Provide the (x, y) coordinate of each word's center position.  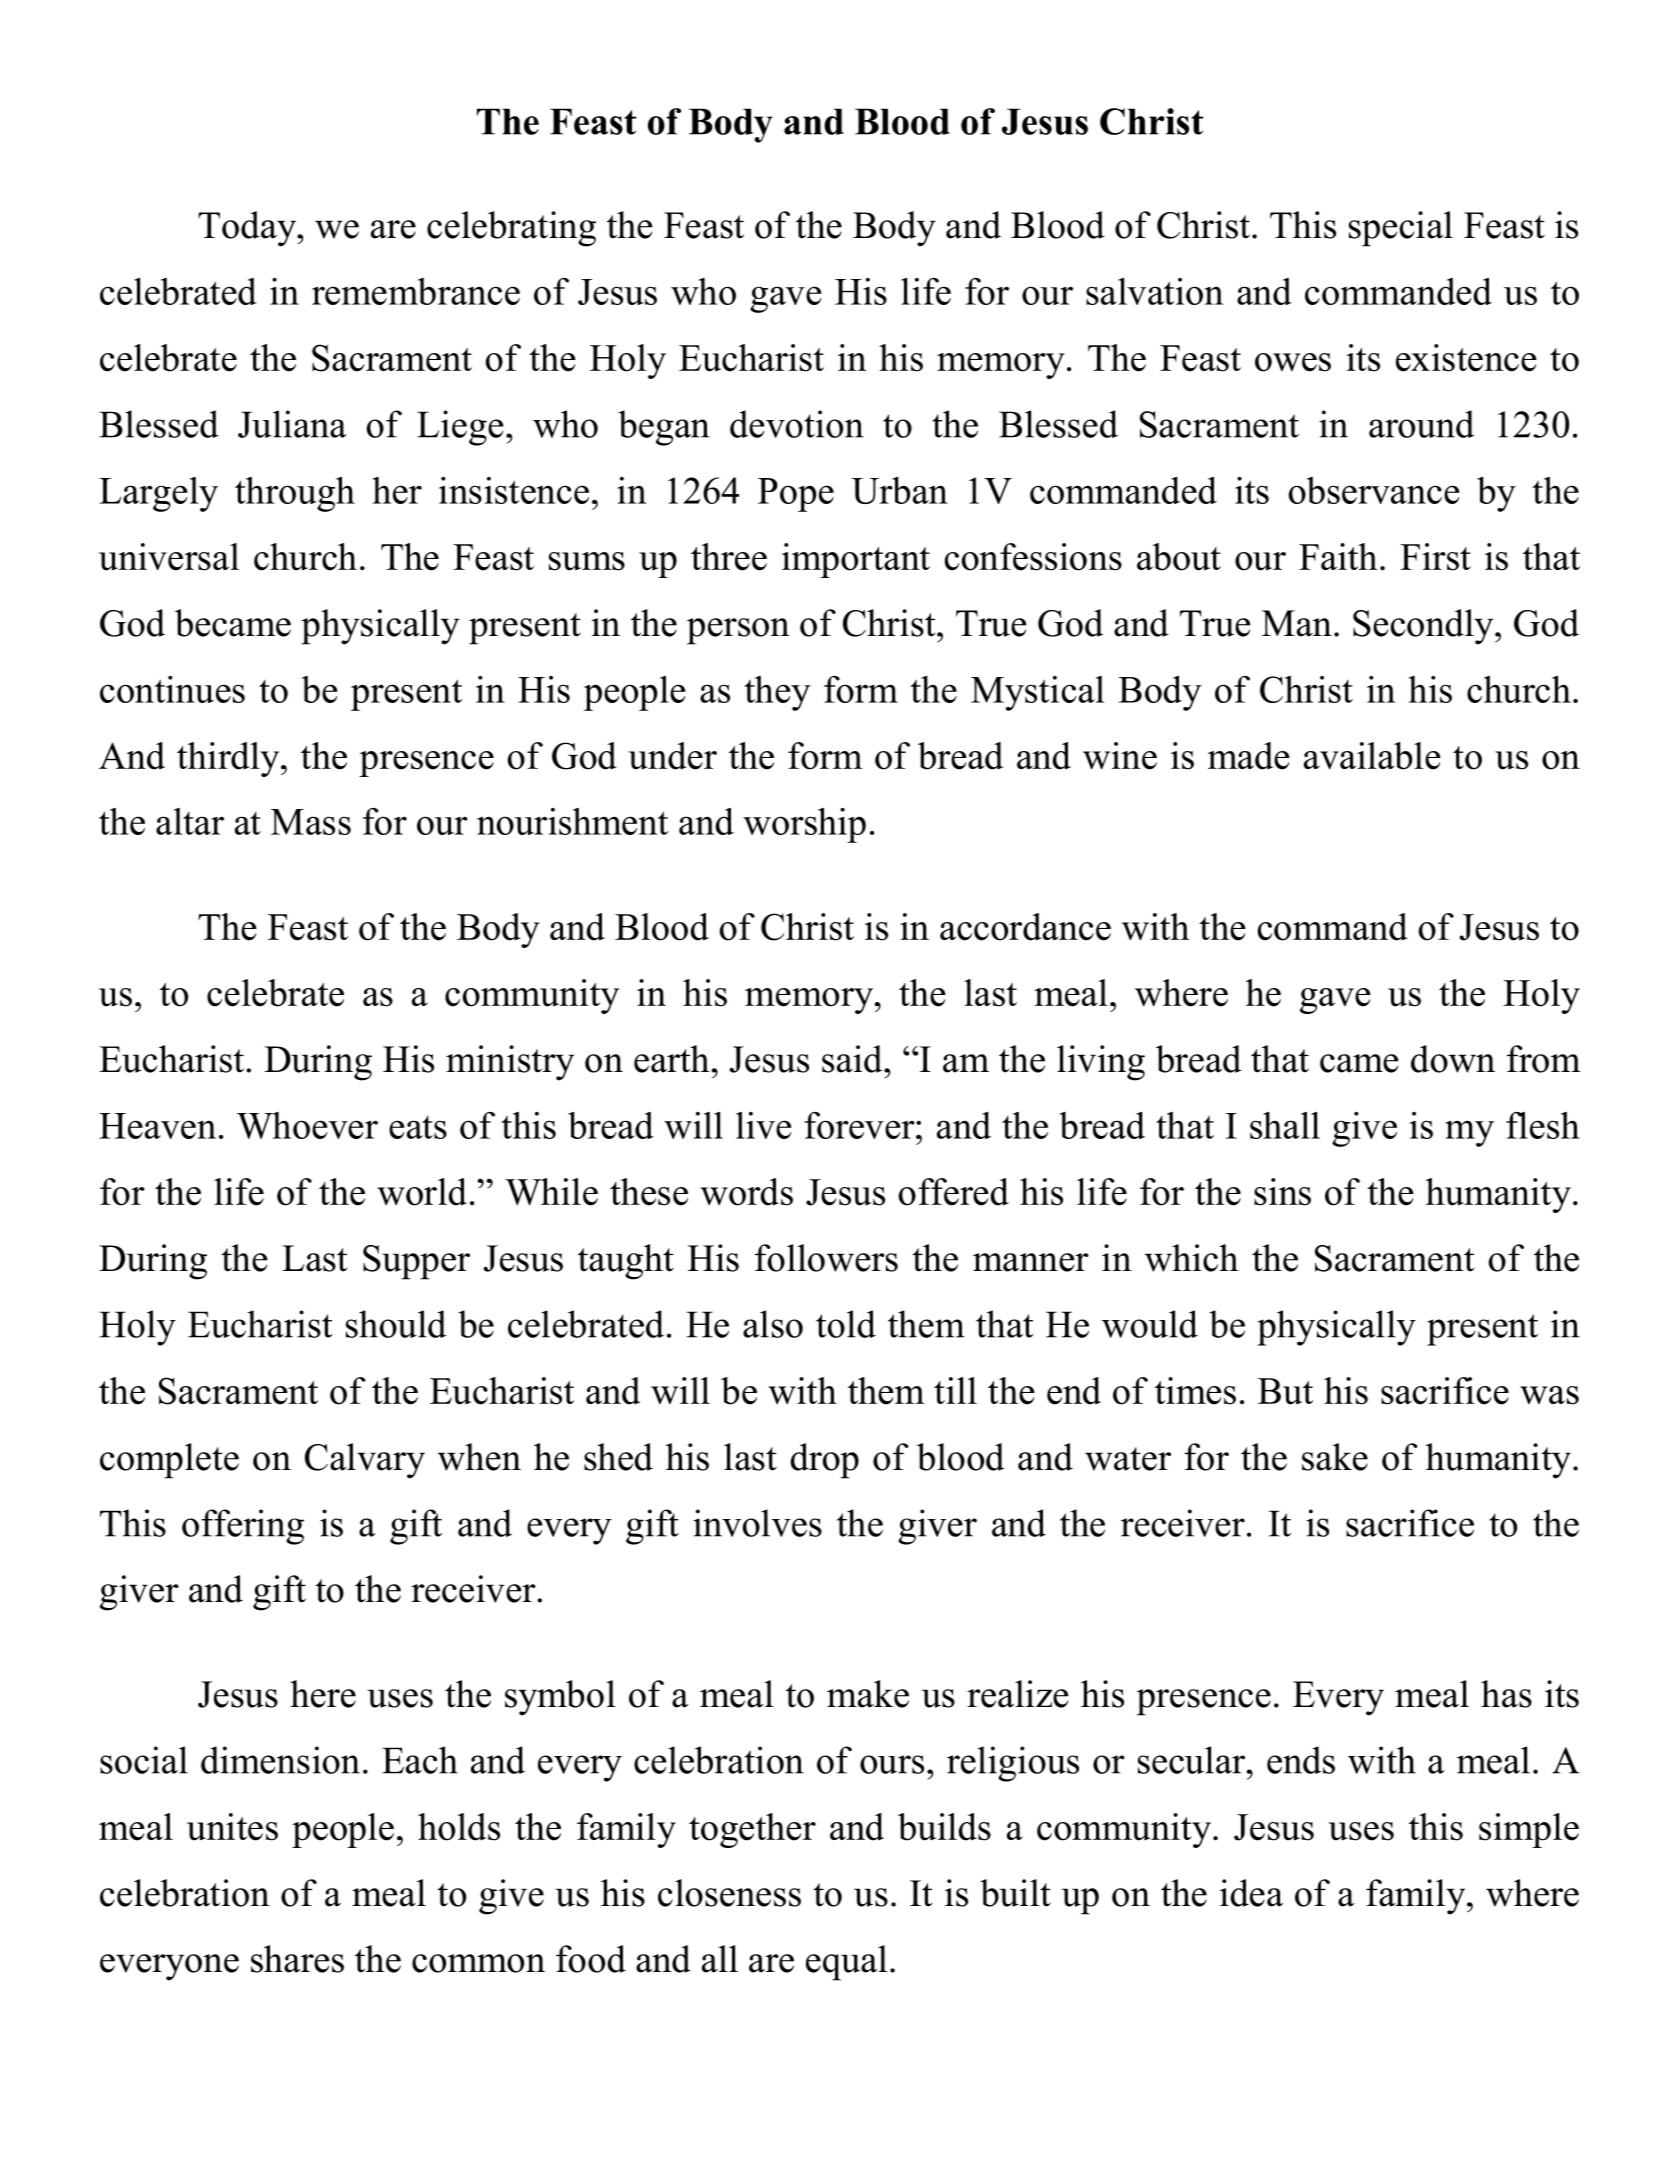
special (1401, 229)
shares (297, 1959)
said (853, 1059)
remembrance (416, 291)
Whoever (307, 1125)
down (1453, 1059)
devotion (797, 424)
